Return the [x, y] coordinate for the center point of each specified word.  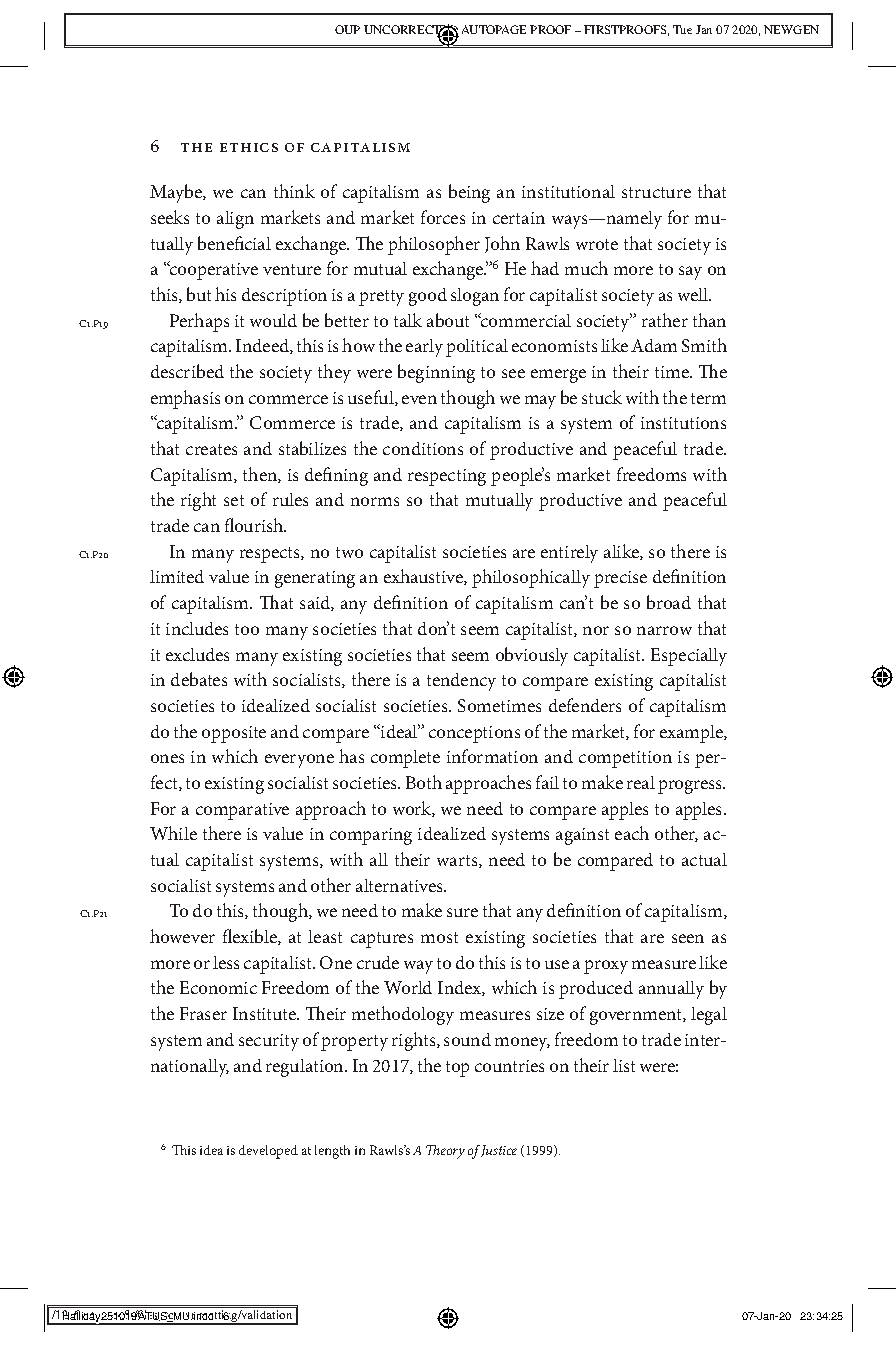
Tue [682, 29]
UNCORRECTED [411, 30]
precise [620, 579]
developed [268, 1152]
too [247, 629]
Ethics [249, 147]
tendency [461, 682]
